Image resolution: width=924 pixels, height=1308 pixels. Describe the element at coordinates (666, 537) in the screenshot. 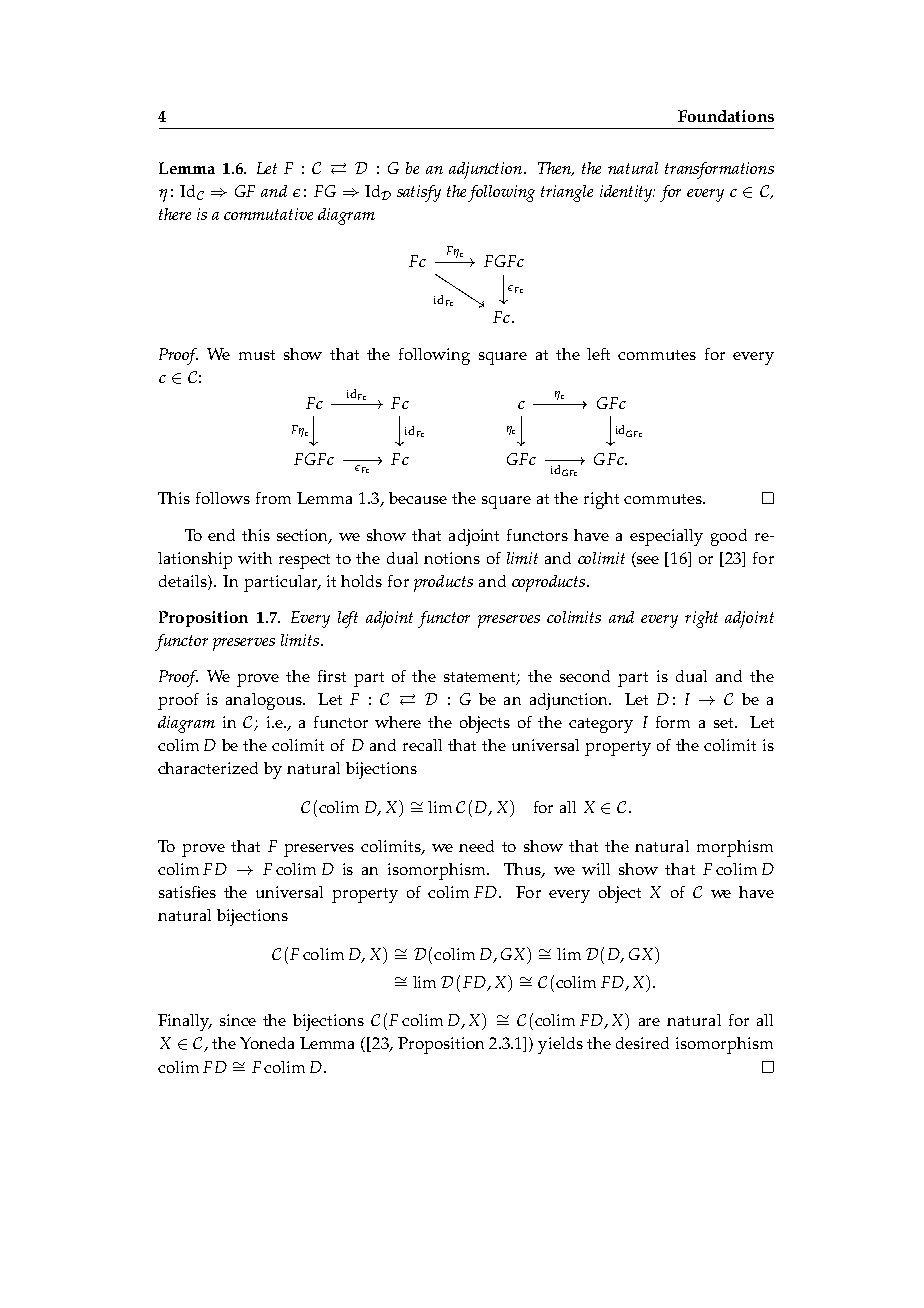

I see `especially` at that location.
